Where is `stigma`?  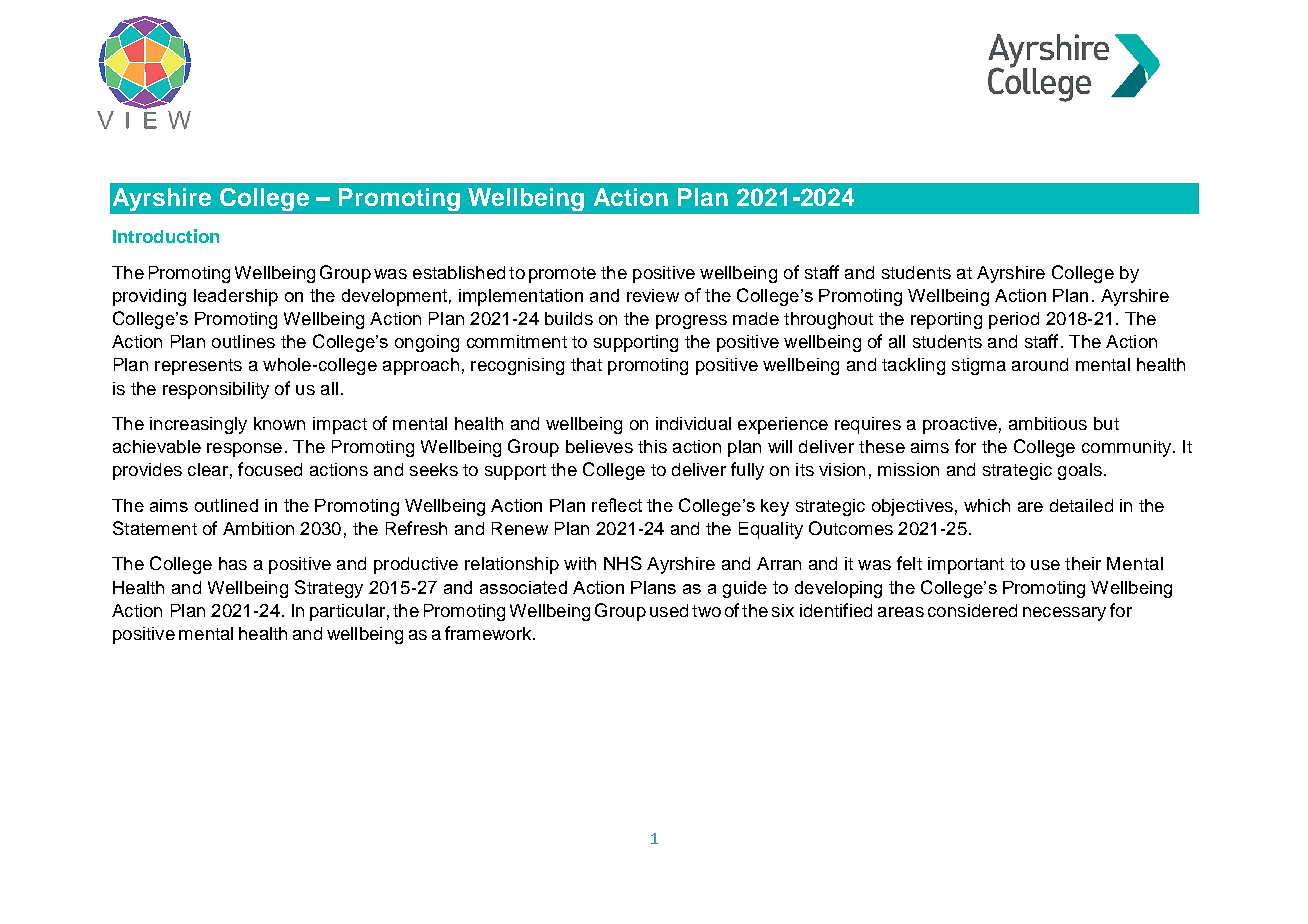
stigma is located at coordinates (979, 366).
